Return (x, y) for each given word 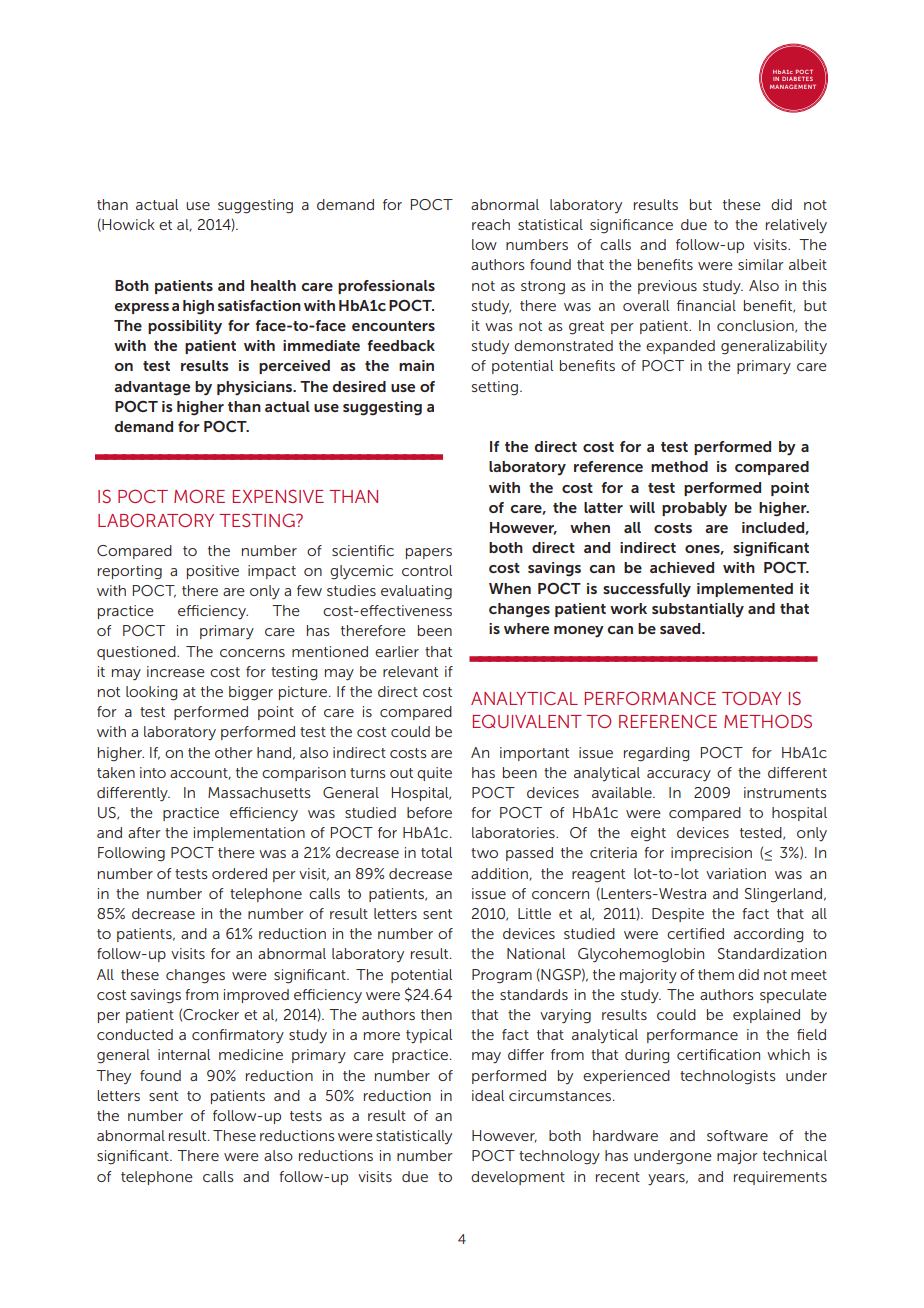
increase (176, 671)
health (273, 285)
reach (491, 224)
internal (184, 1054)
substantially (698, 610)
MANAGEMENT (793, 87)
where (526, 628)
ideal (488, 1095)
